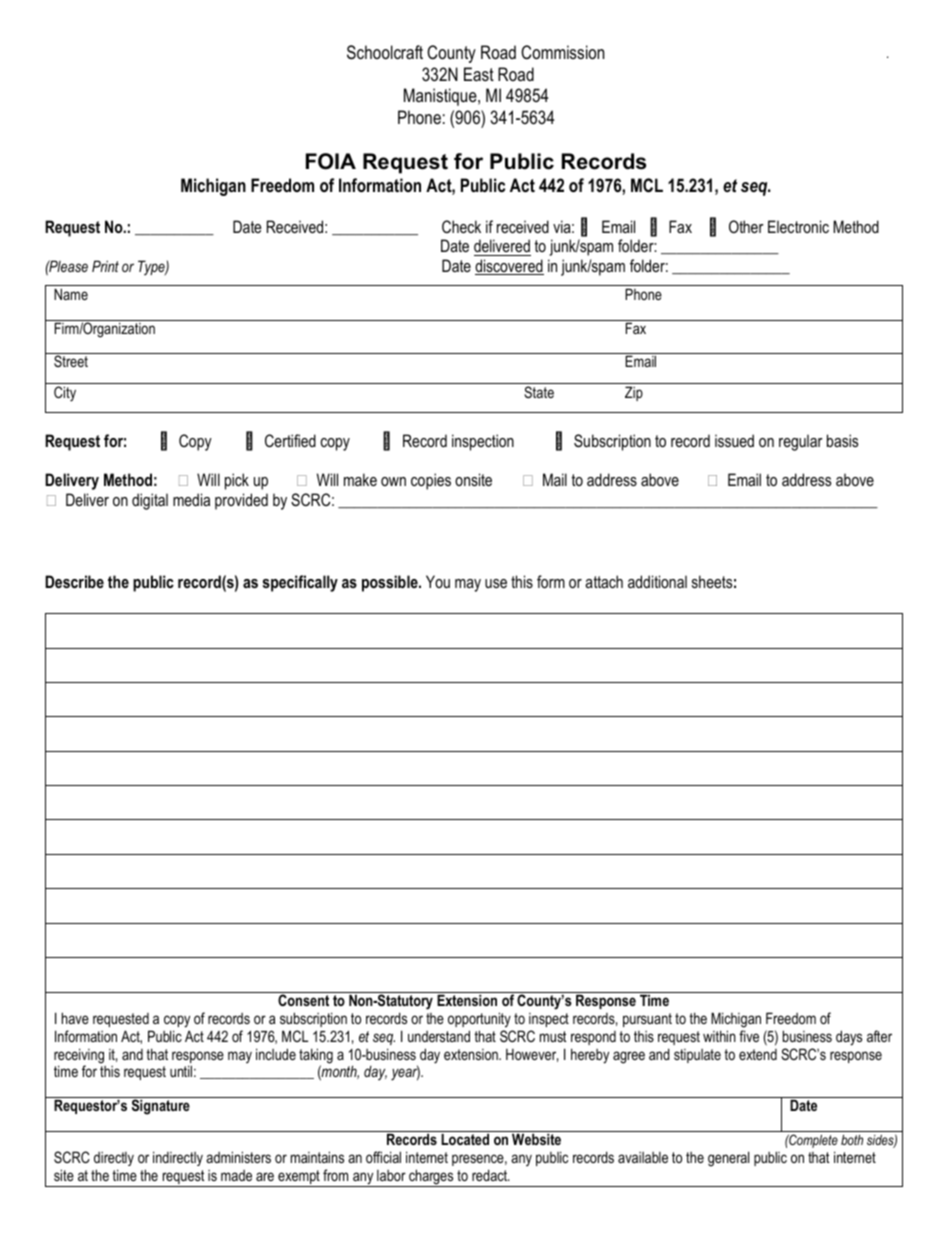  What do you see at coordinates (801, 442) in the screenshot?
I see `regular` at bounding box center [801, 442].
